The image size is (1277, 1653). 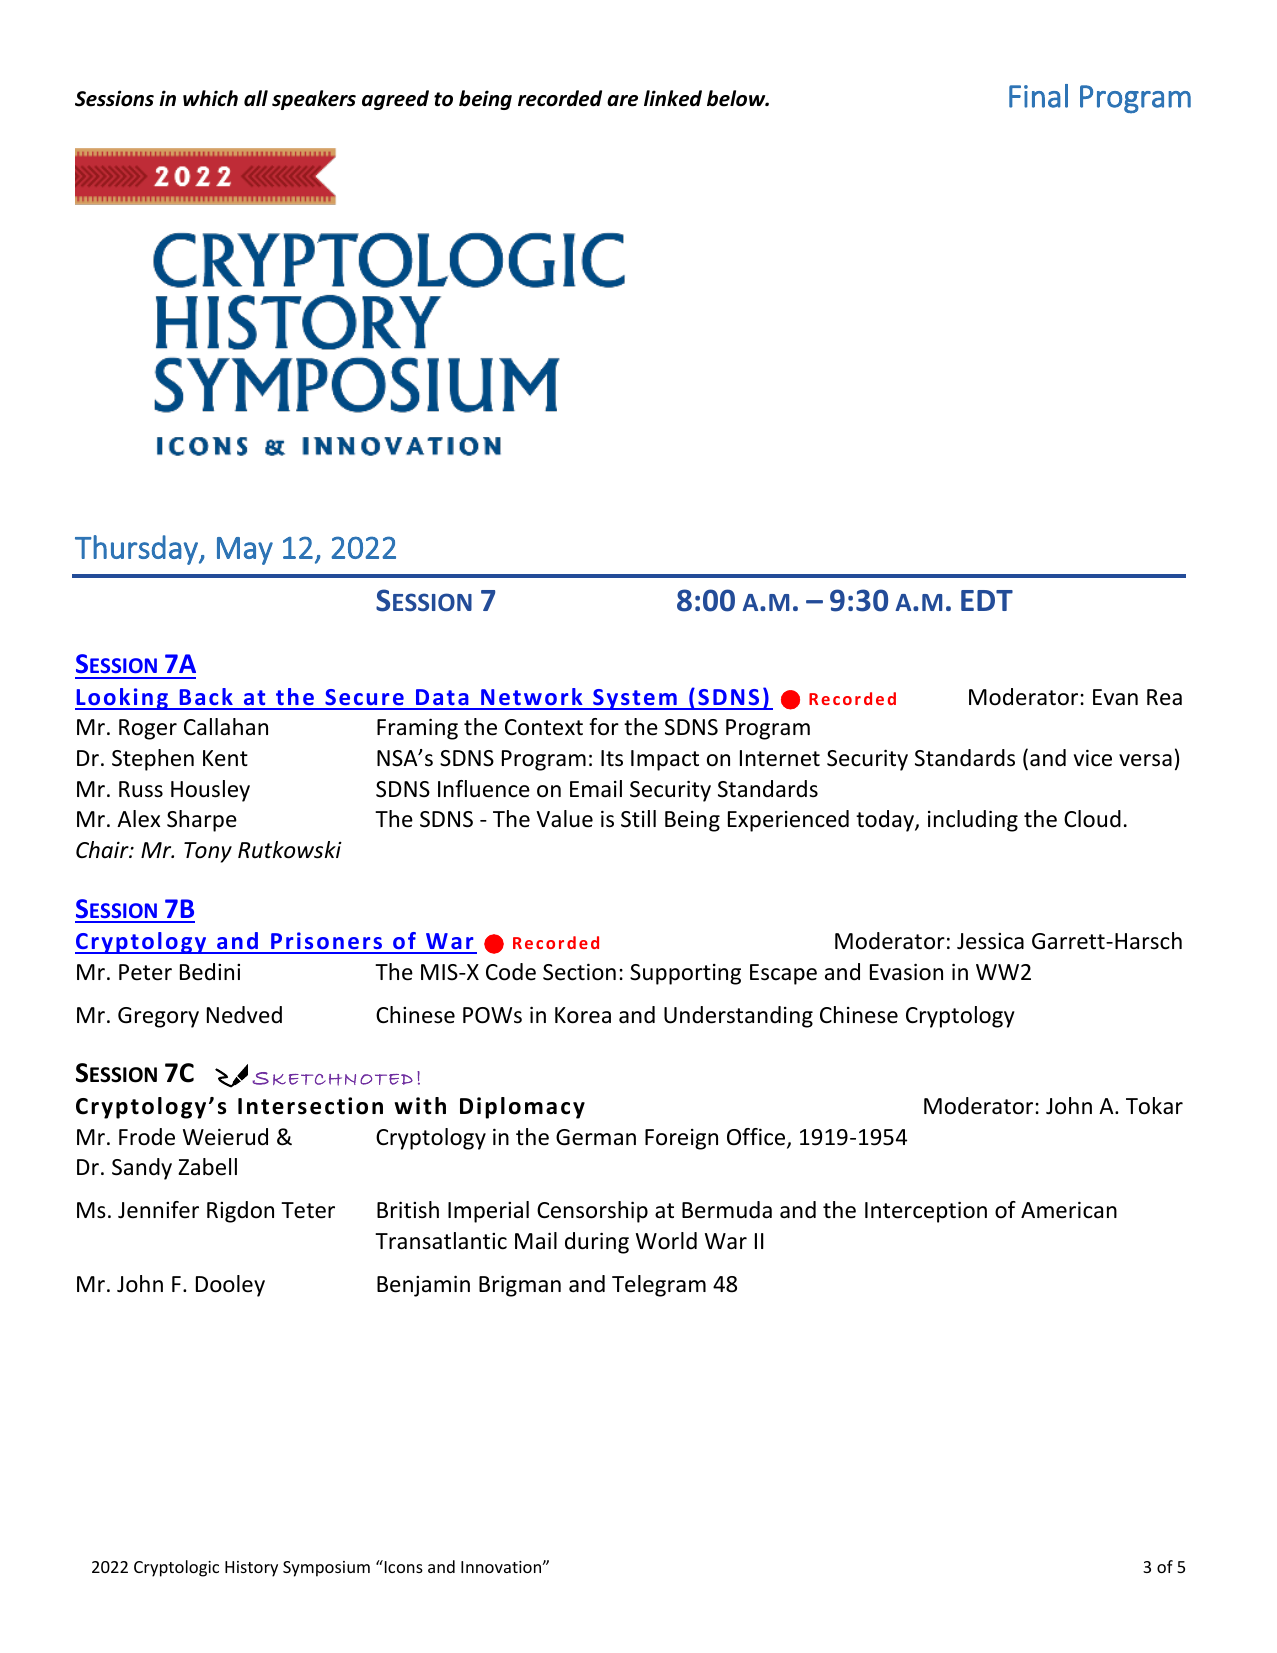 I want to click on Supporting, so click(x=685, y=974).
